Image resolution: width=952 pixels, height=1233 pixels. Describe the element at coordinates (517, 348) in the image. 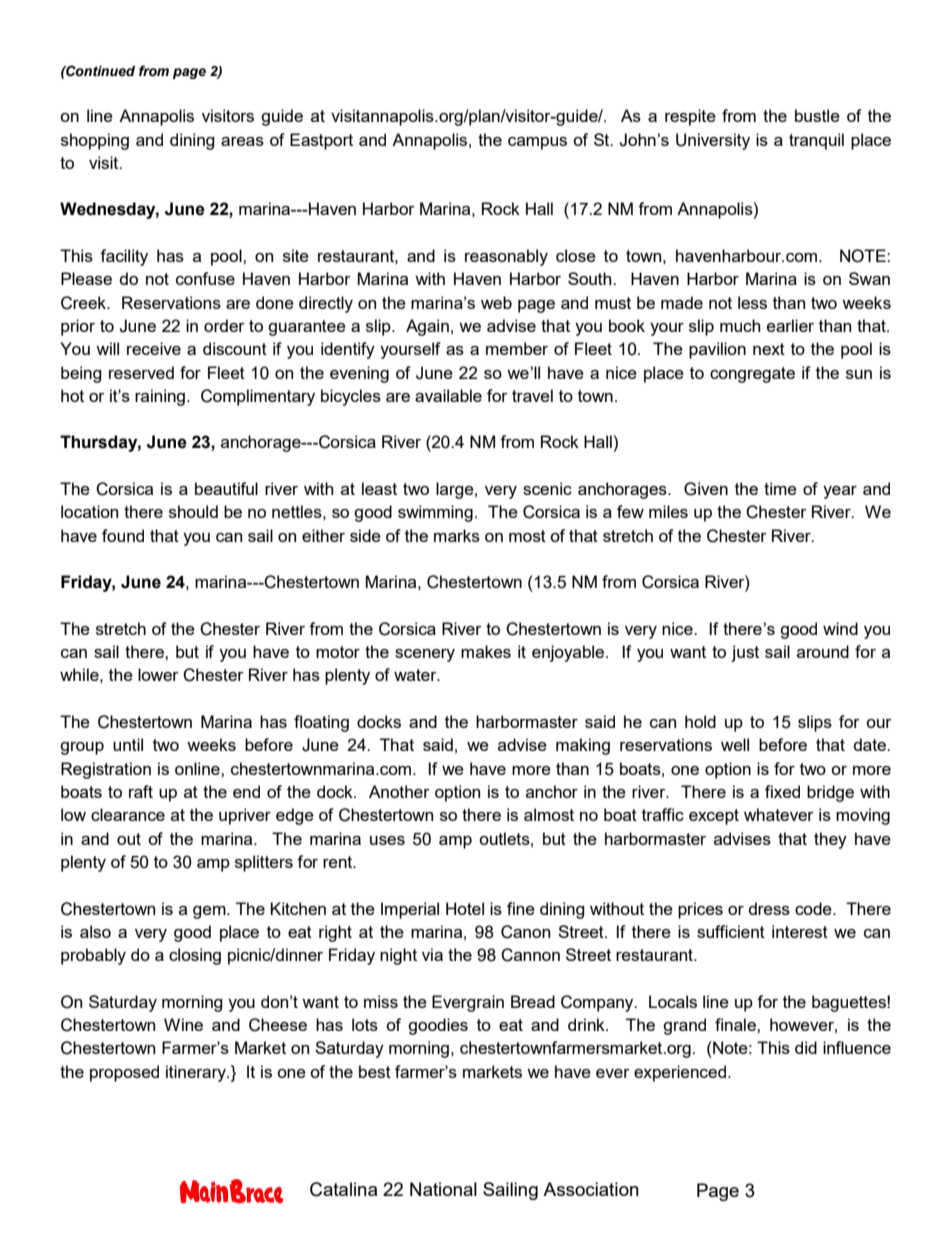

I see `member` at that location.
